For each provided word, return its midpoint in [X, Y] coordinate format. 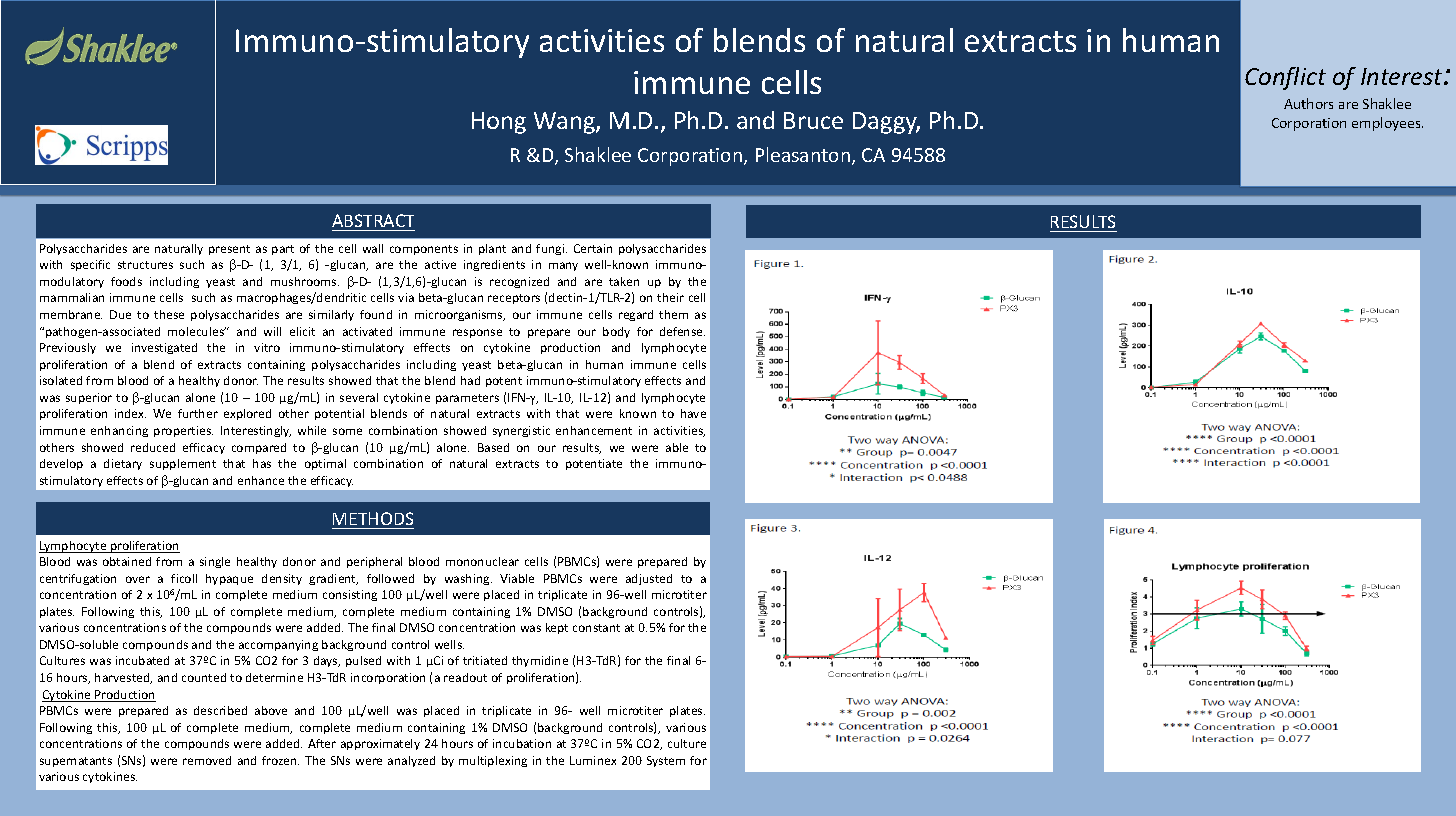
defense [682, 331]
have [693, 413]
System [666, 761]
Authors [1308, 103]
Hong [499, 123]
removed [207, 760]
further [198, 413]
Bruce [813, 120]
